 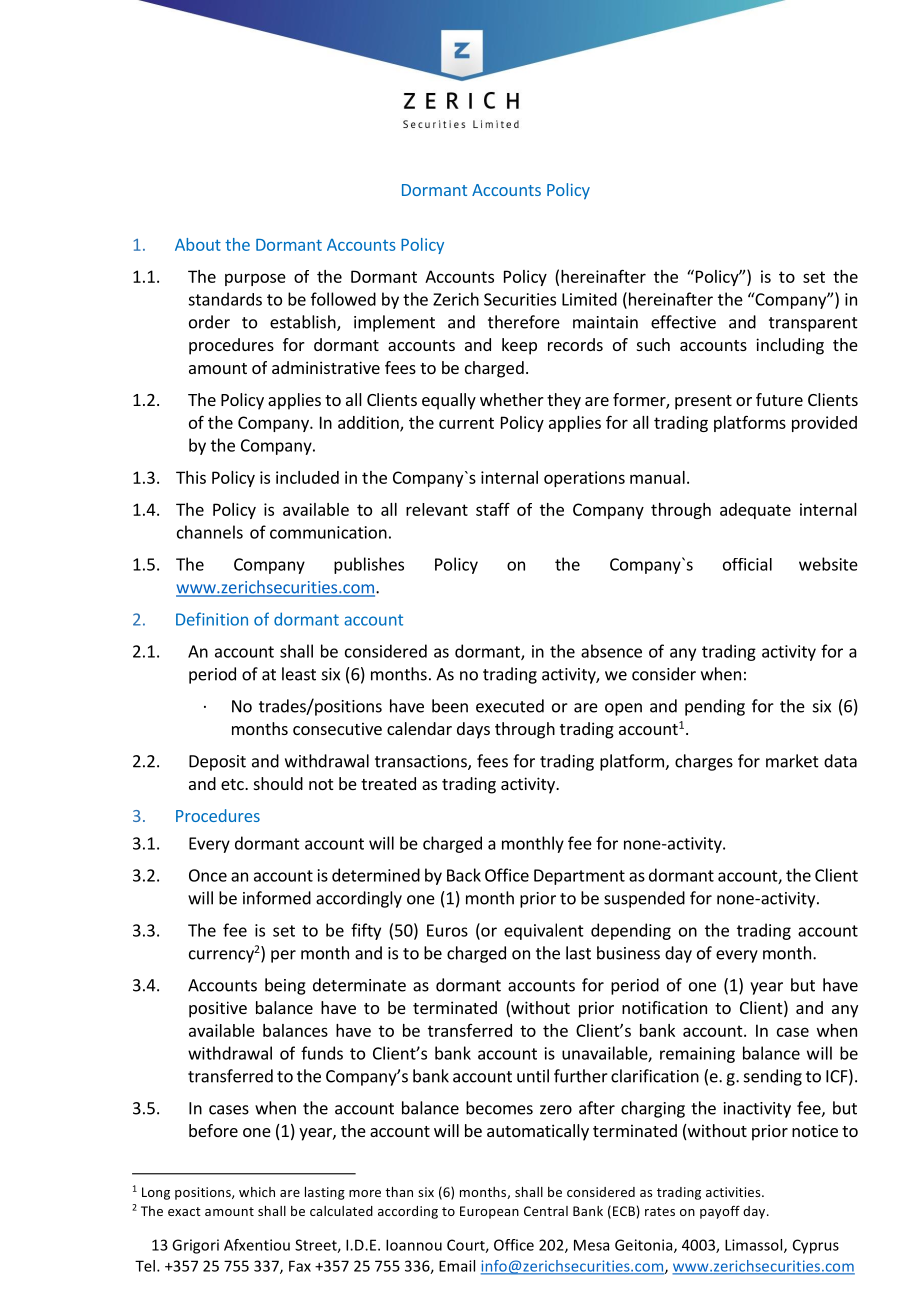 What do you see at coordinates (493, 509) in the page?
I see `staff` at bounding box center [493, 509].
